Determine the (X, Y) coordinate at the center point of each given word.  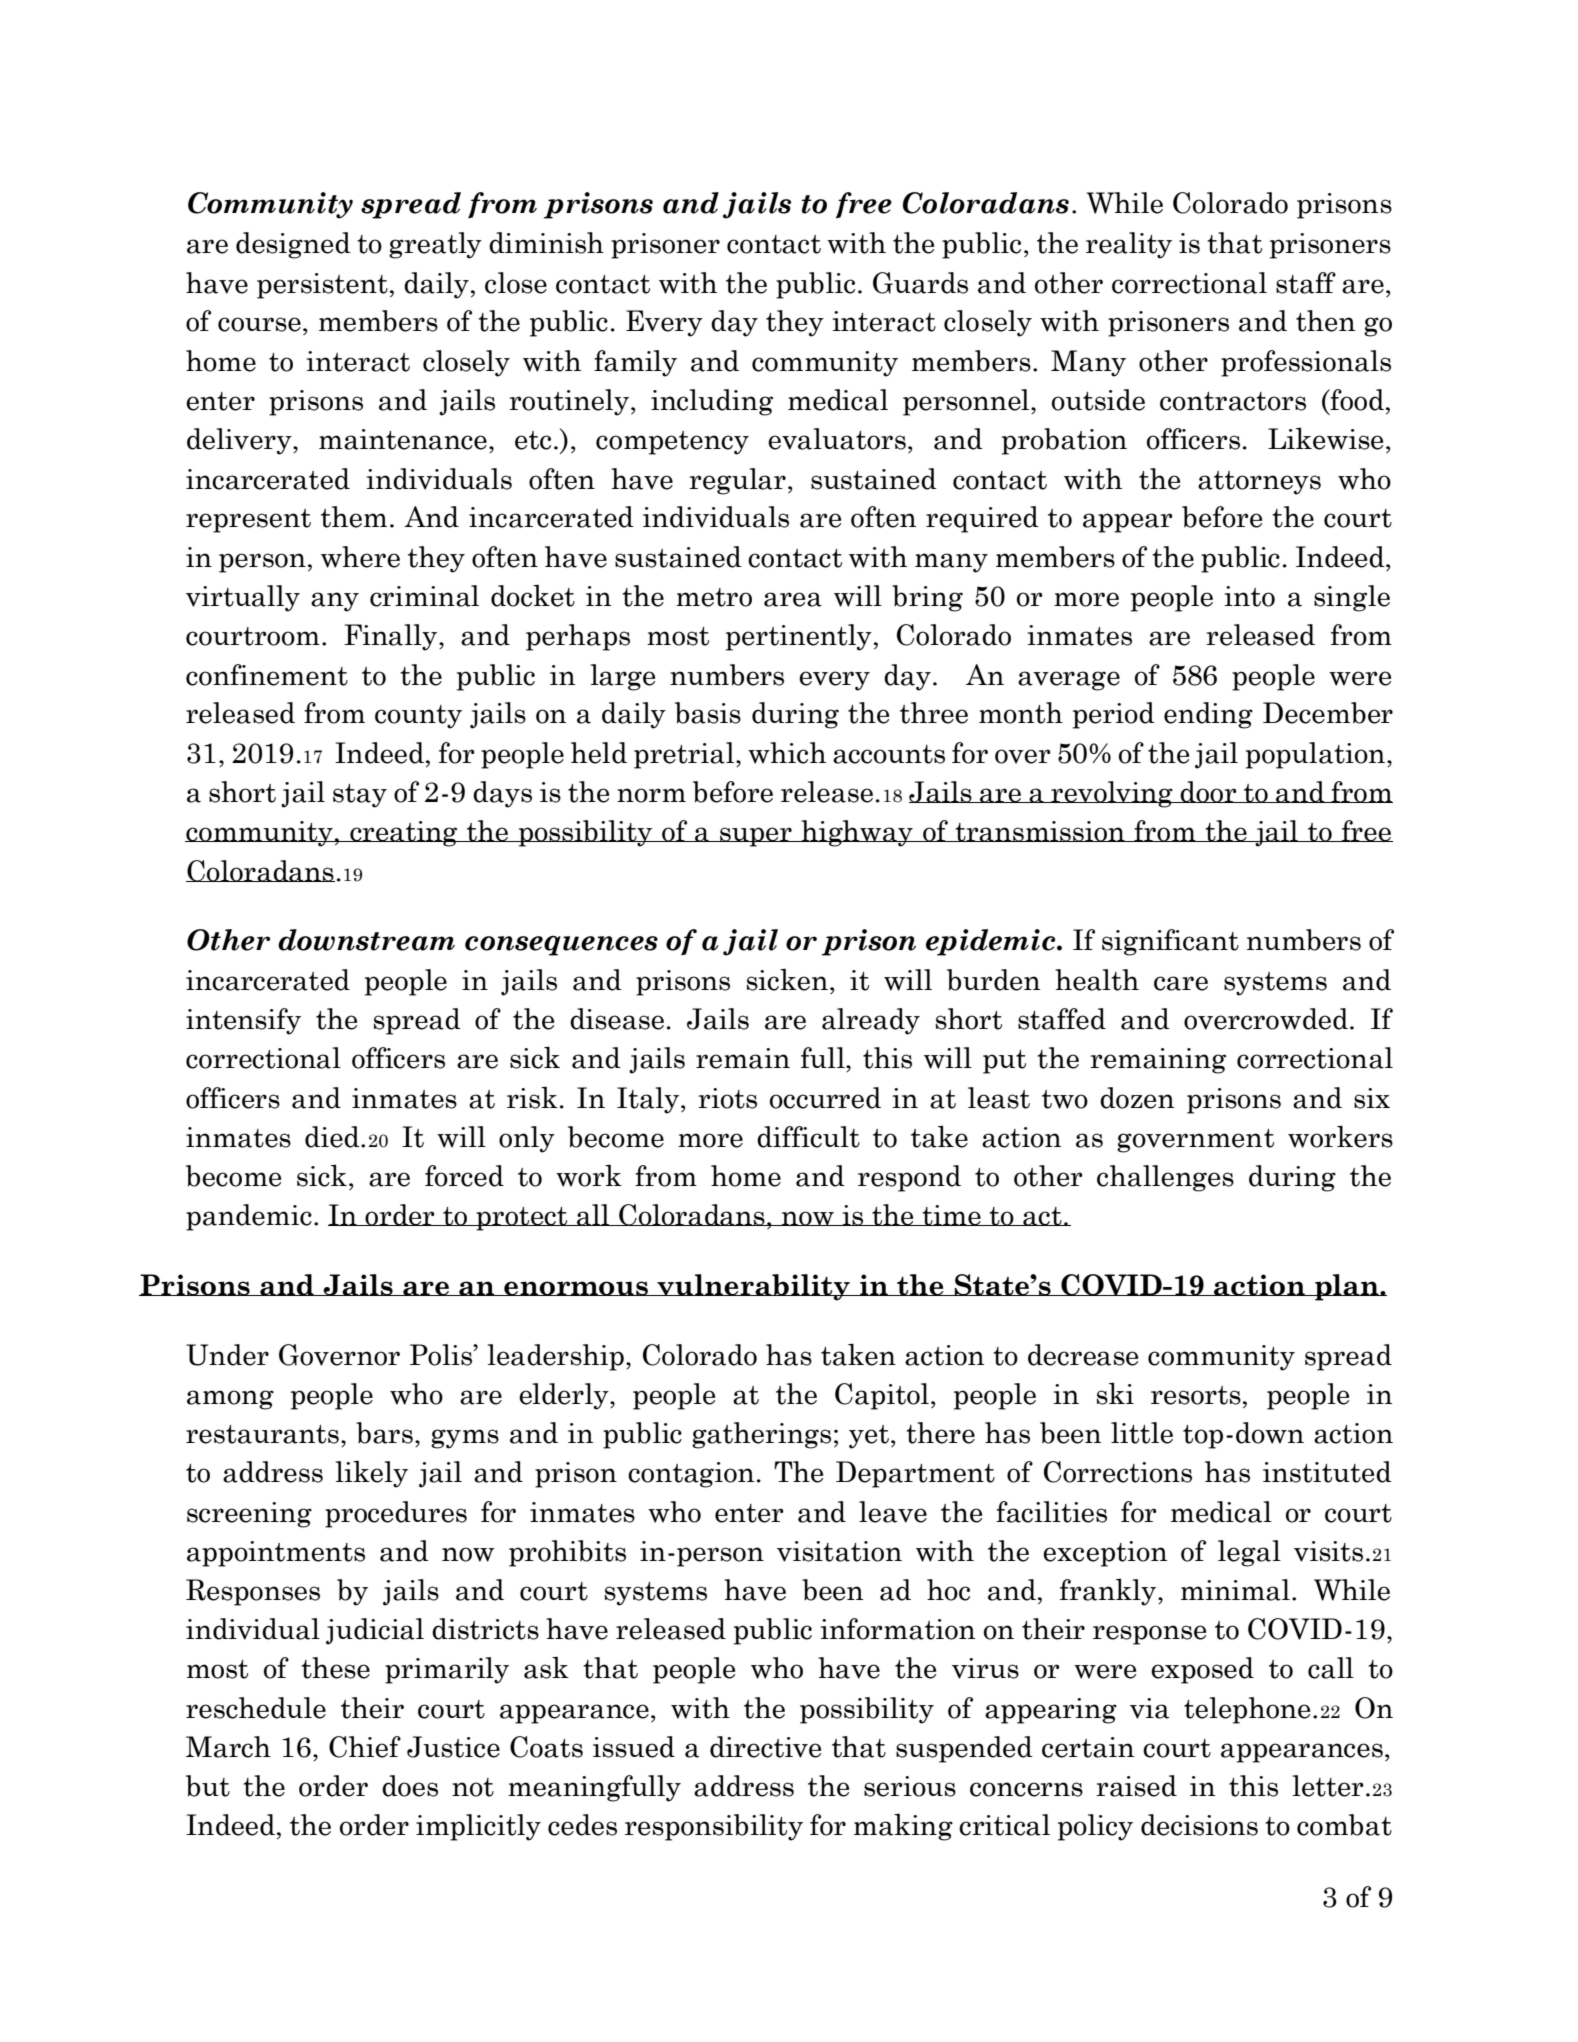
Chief (365, 1747)
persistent (322, 286)
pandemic (249, 1217)
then (1325, 321)
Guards (920, 283)
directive (765, 1747)
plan (1347, 1287)
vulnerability (753, 1287)
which (787, 753)
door (1209, 792)
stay (360, 796)
